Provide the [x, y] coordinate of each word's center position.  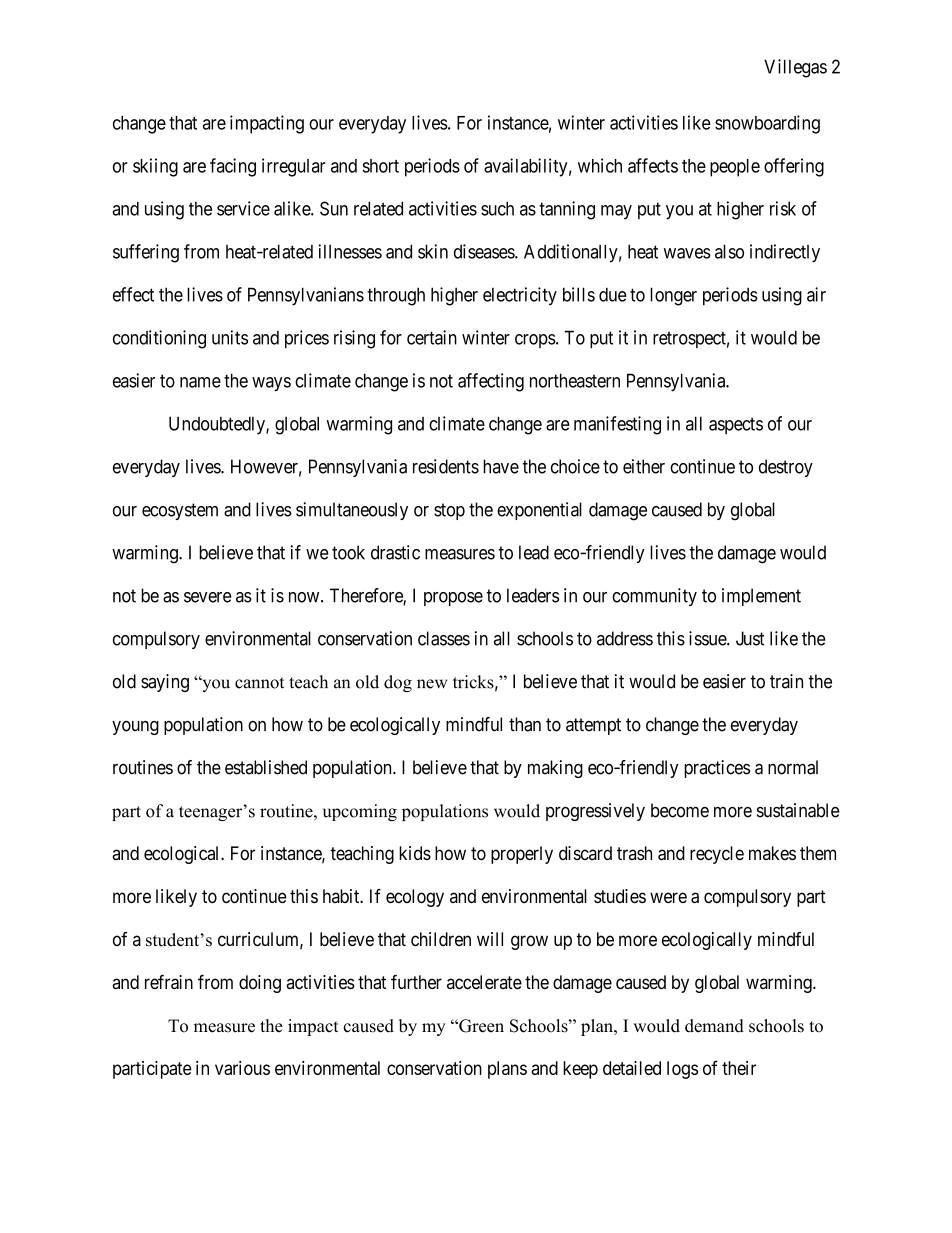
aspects [736, 425]
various [242, 1068]
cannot [259, 683]
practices [717, 769]
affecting [491, 382]
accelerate [484, 982]
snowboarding [767, 124]
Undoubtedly [218, 425]
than [525, 724]
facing [233, 167]
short [380, 166]
